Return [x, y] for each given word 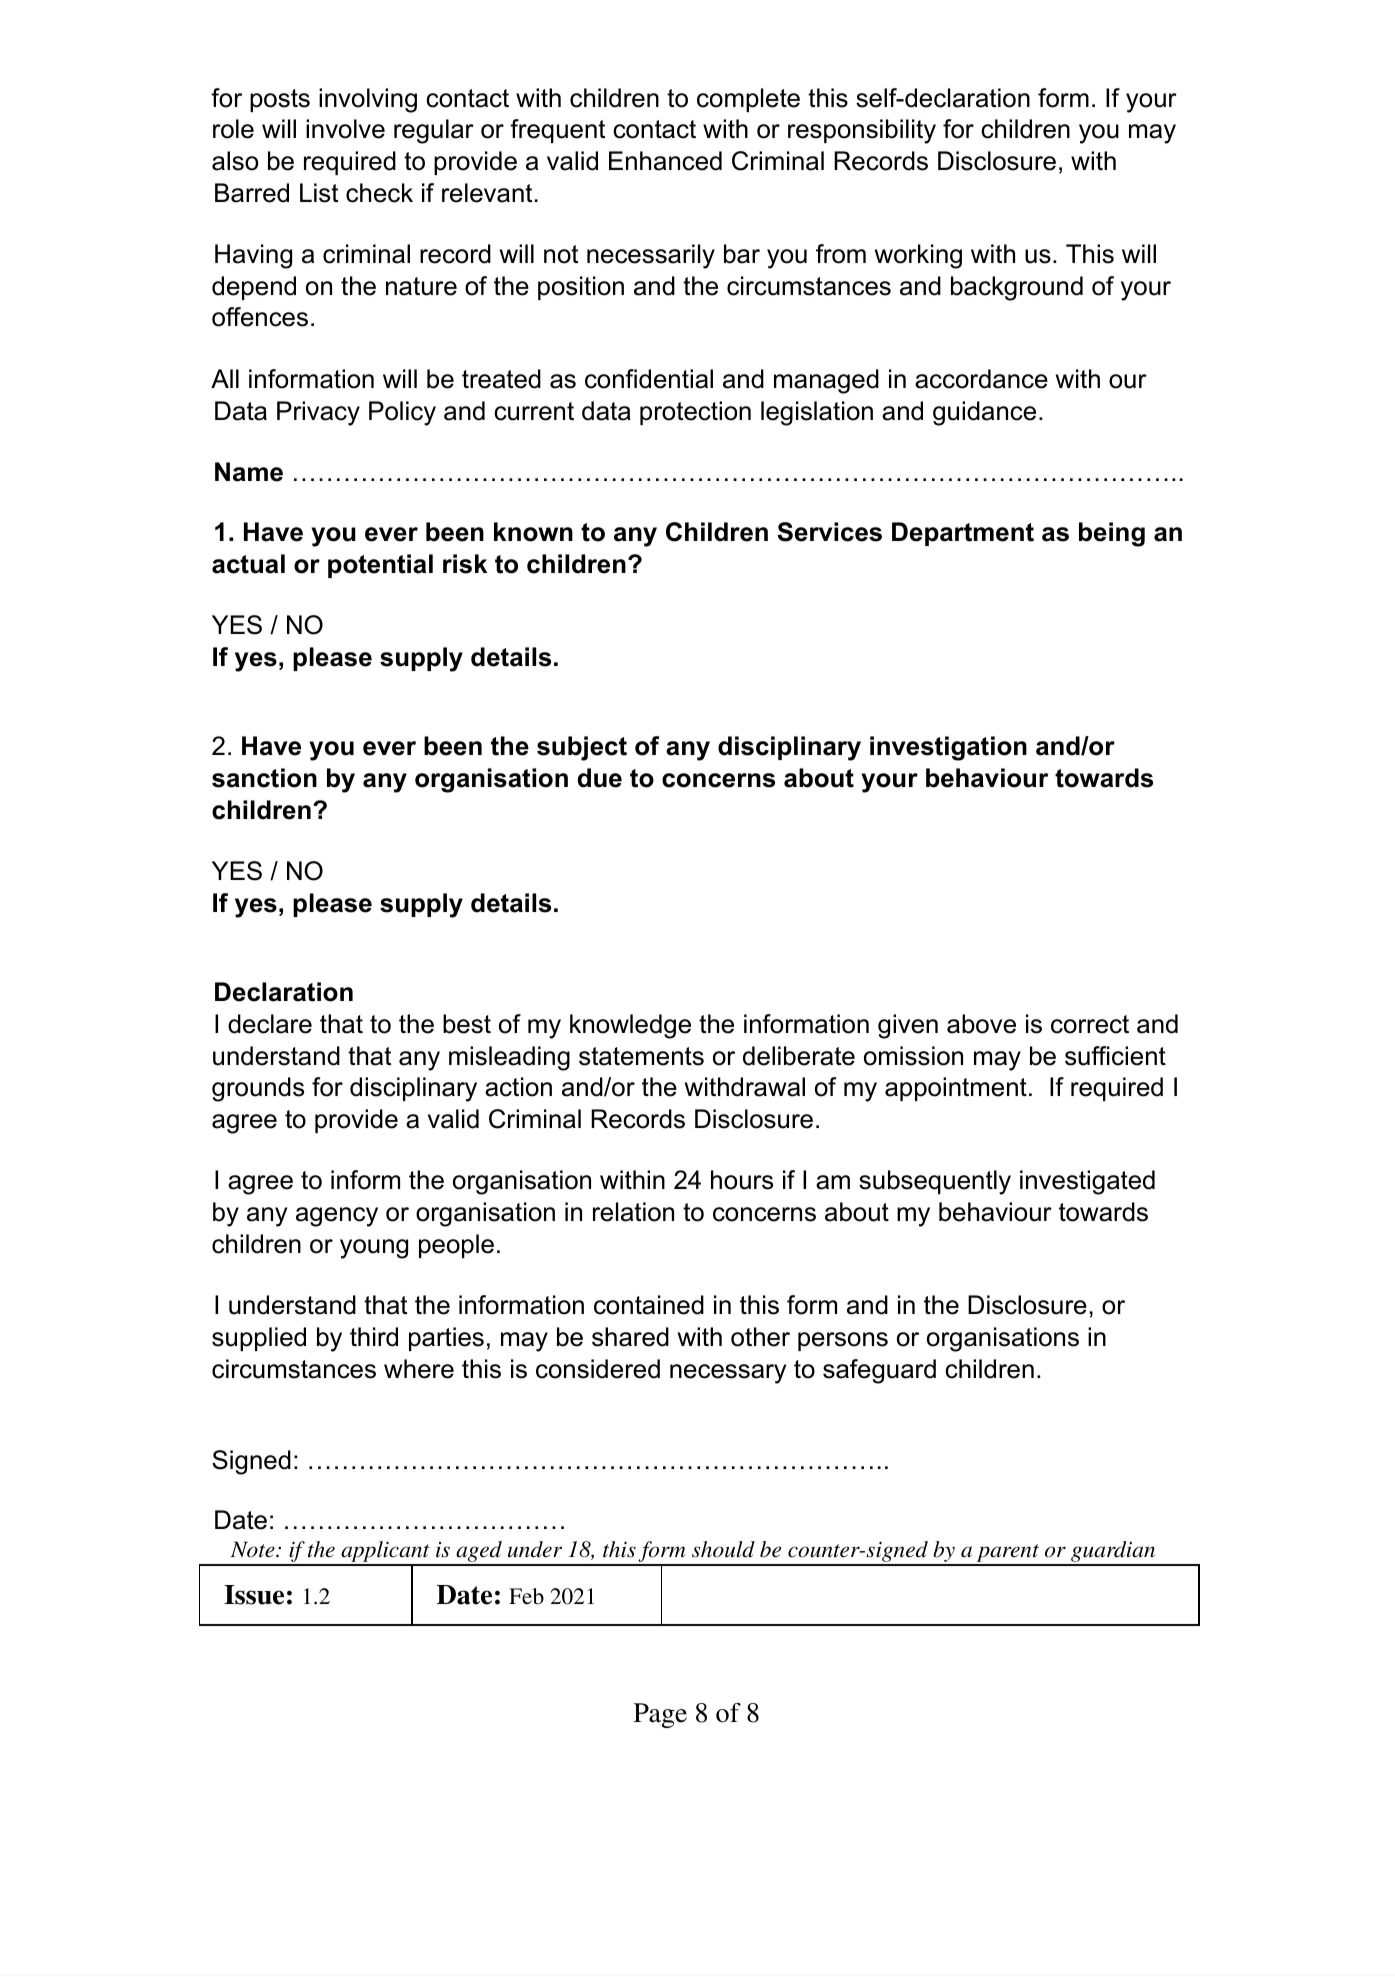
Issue [254, 1595]
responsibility [862, 131]
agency [337, 1217]
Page [660, 1715]
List [319, 193]
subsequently [935, 1182]
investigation [948, 748]
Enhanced [665, 161]
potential [380, 566]
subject [582, 748]
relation [633, 1212]
